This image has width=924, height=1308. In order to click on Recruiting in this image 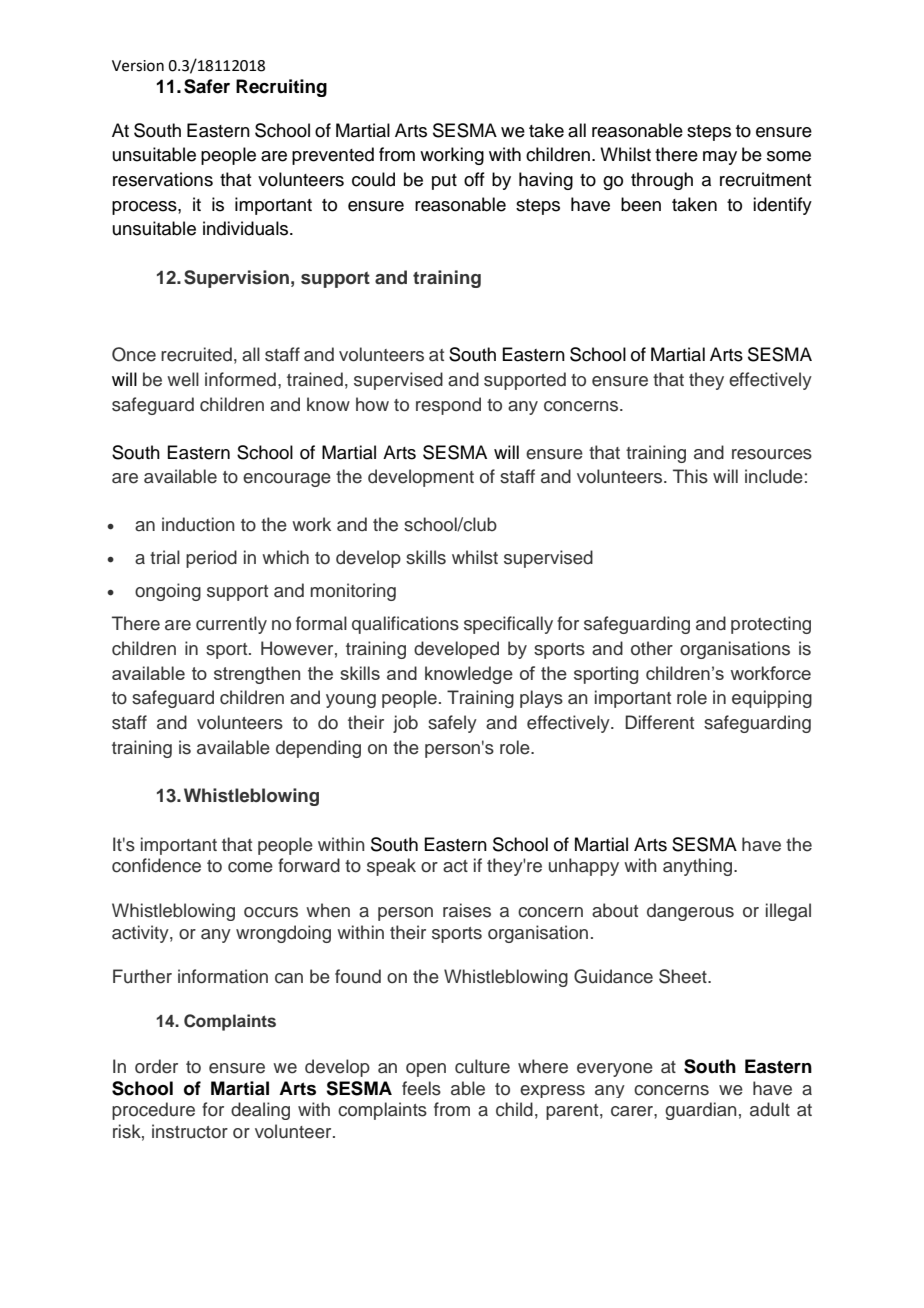, I will do `click(281, 88)`.
